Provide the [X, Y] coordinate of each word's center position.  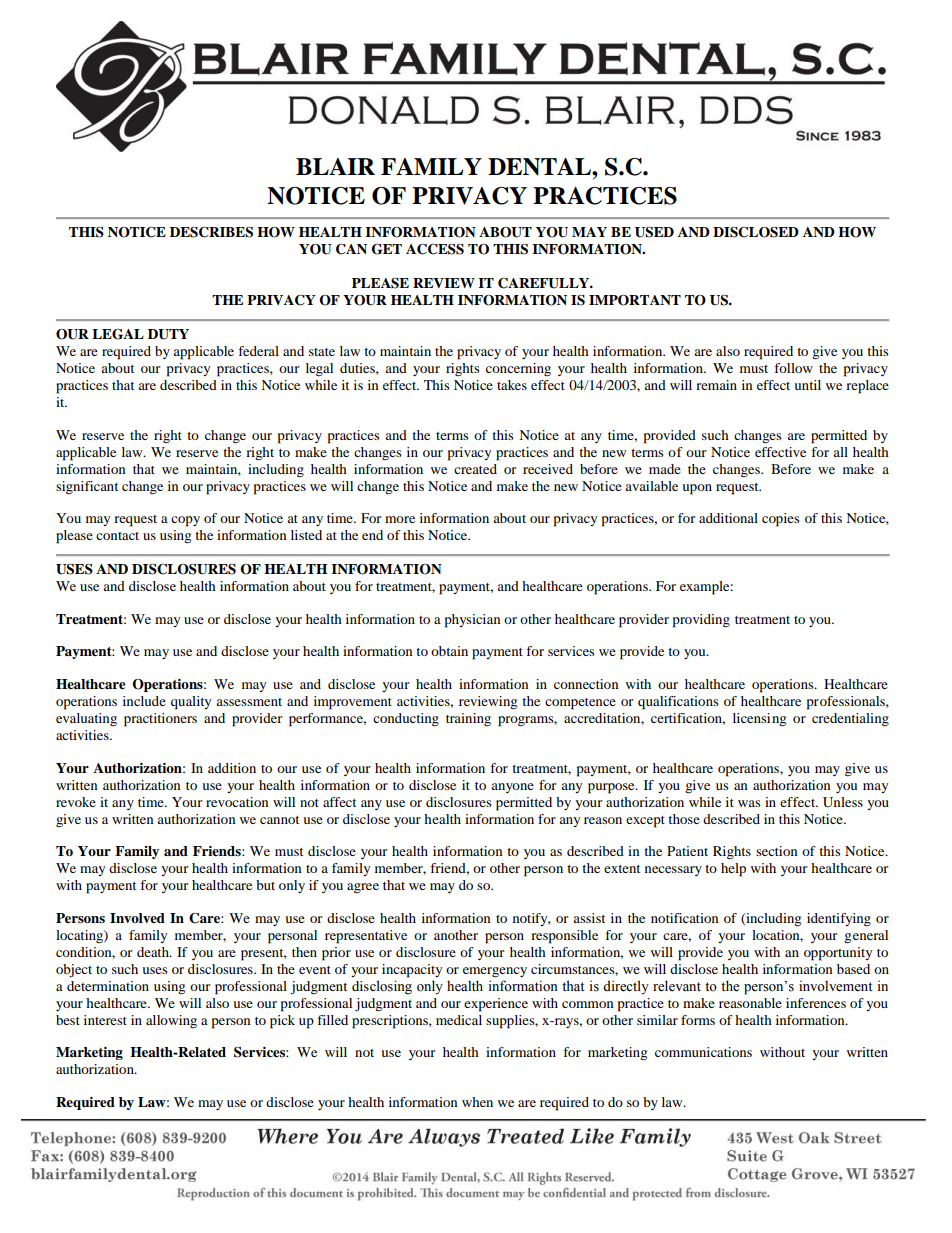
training [468, 719]
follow [793, 368]
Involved [137, 918]
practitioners [160, 720]
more [400, 519]
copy [185, 521]
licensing [759, 720]
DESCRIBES [211, 232]
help [733, 870]
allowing [171, 1021]
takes [512, 385]
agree [363, 888]
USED [654, 232]
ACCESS [435, 249]
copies [781, 520]
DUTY [168, 334]
